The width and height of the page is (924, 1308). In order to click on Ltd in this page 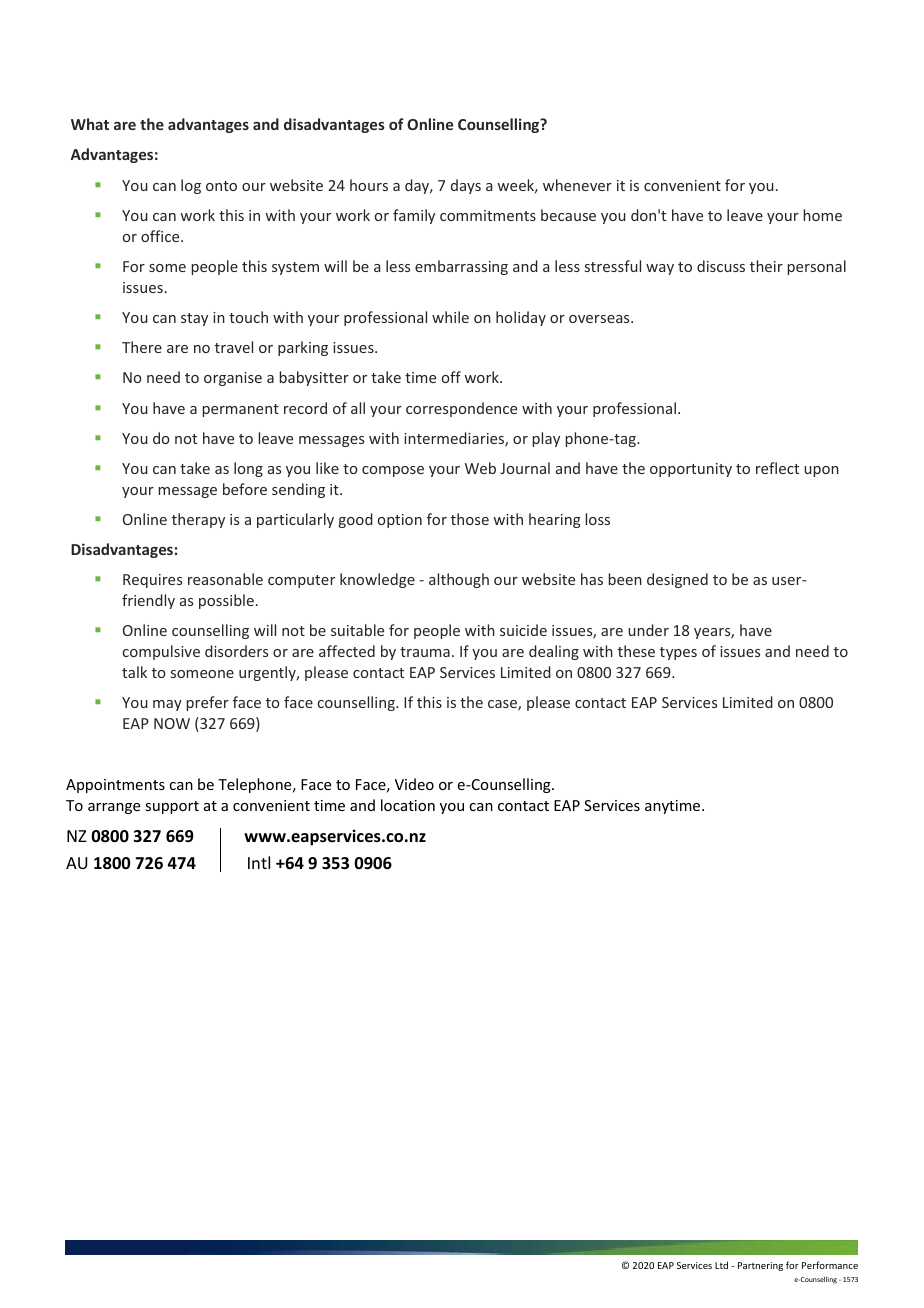, I will do `click(721, 1265)`.
